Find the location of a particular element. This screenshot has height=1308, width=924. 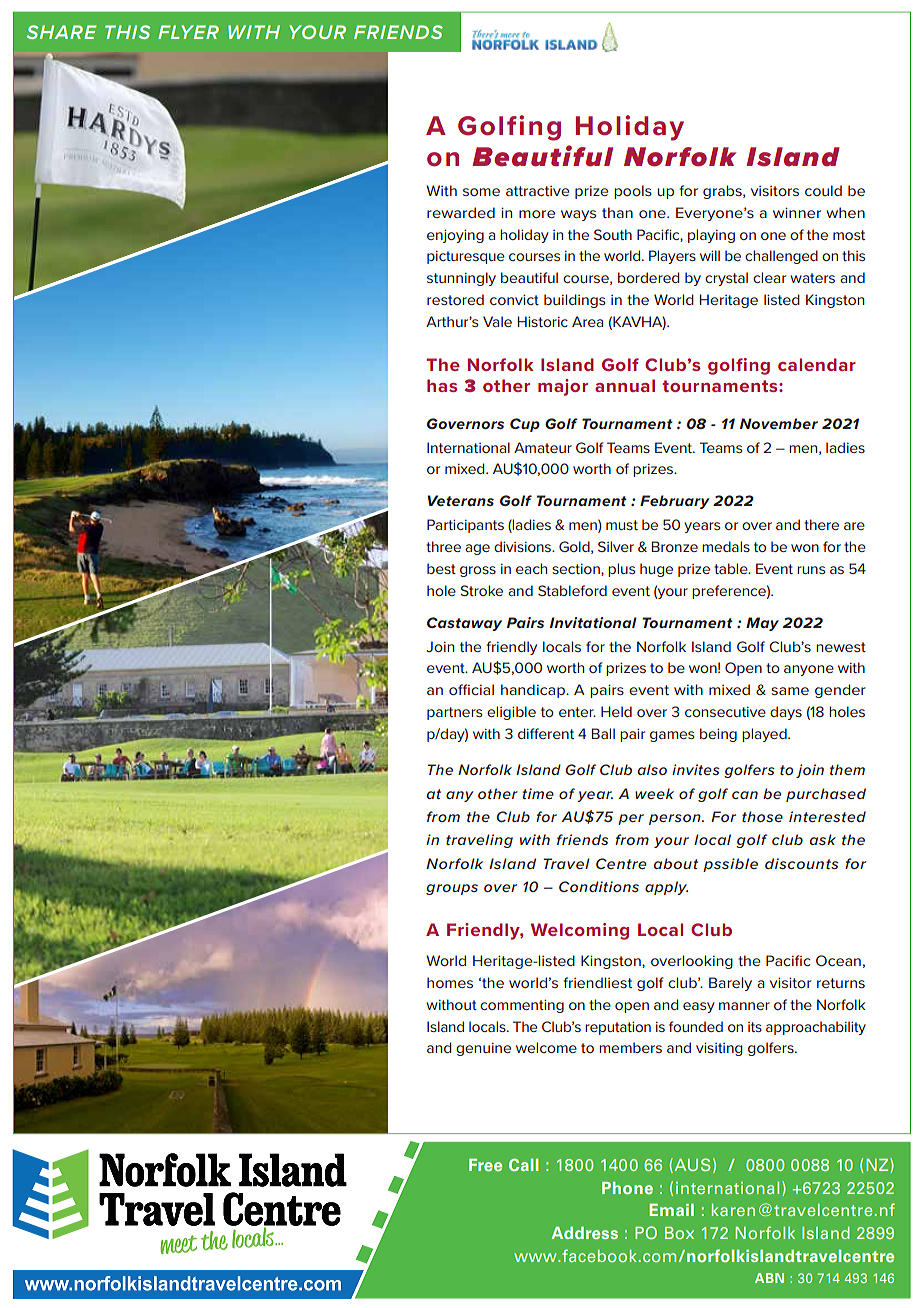

some is located at coordinates (481, 192).
